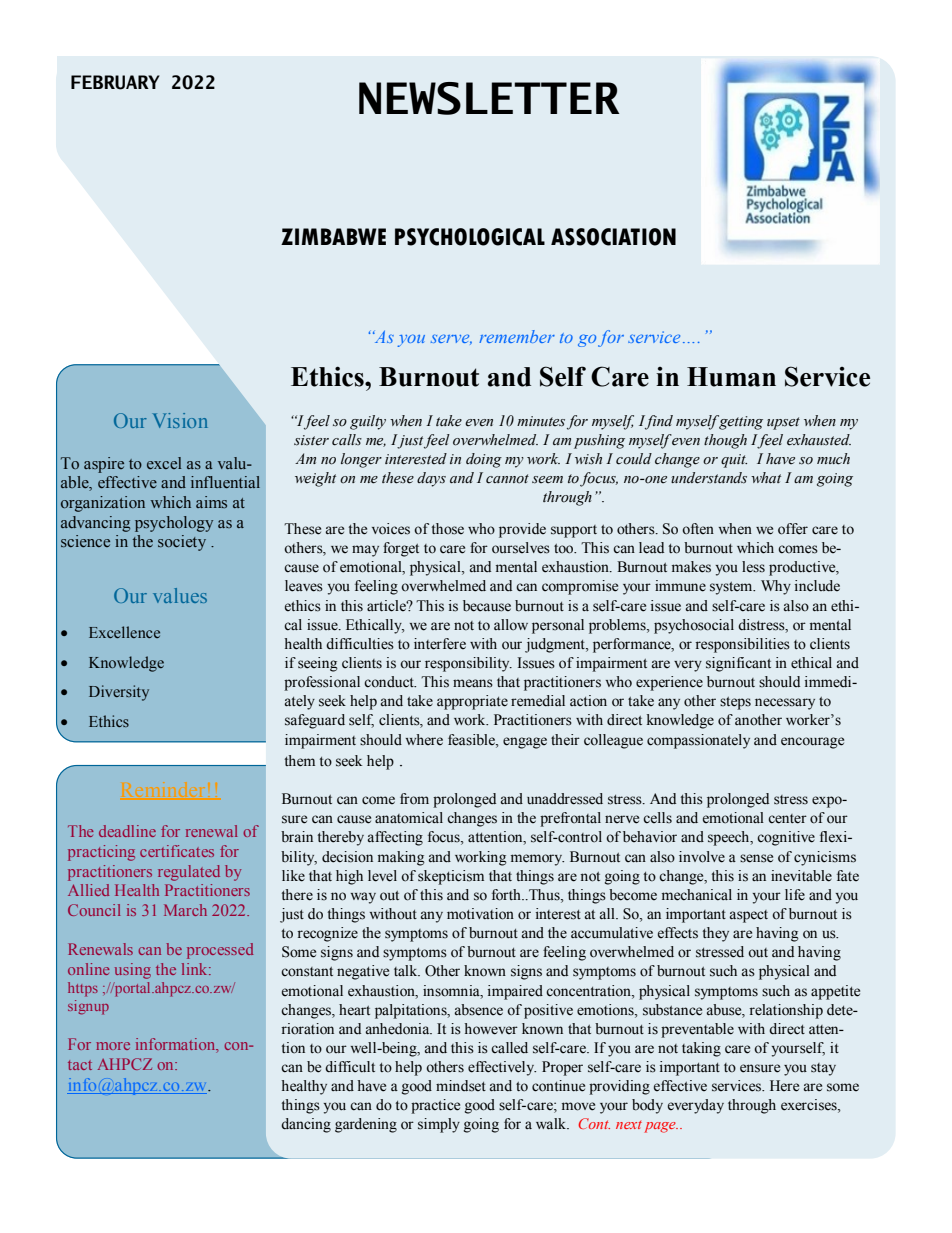 This image has height=1233, width=952. I want to click on PSYCHOLOGICAL, so click(470, 237).
